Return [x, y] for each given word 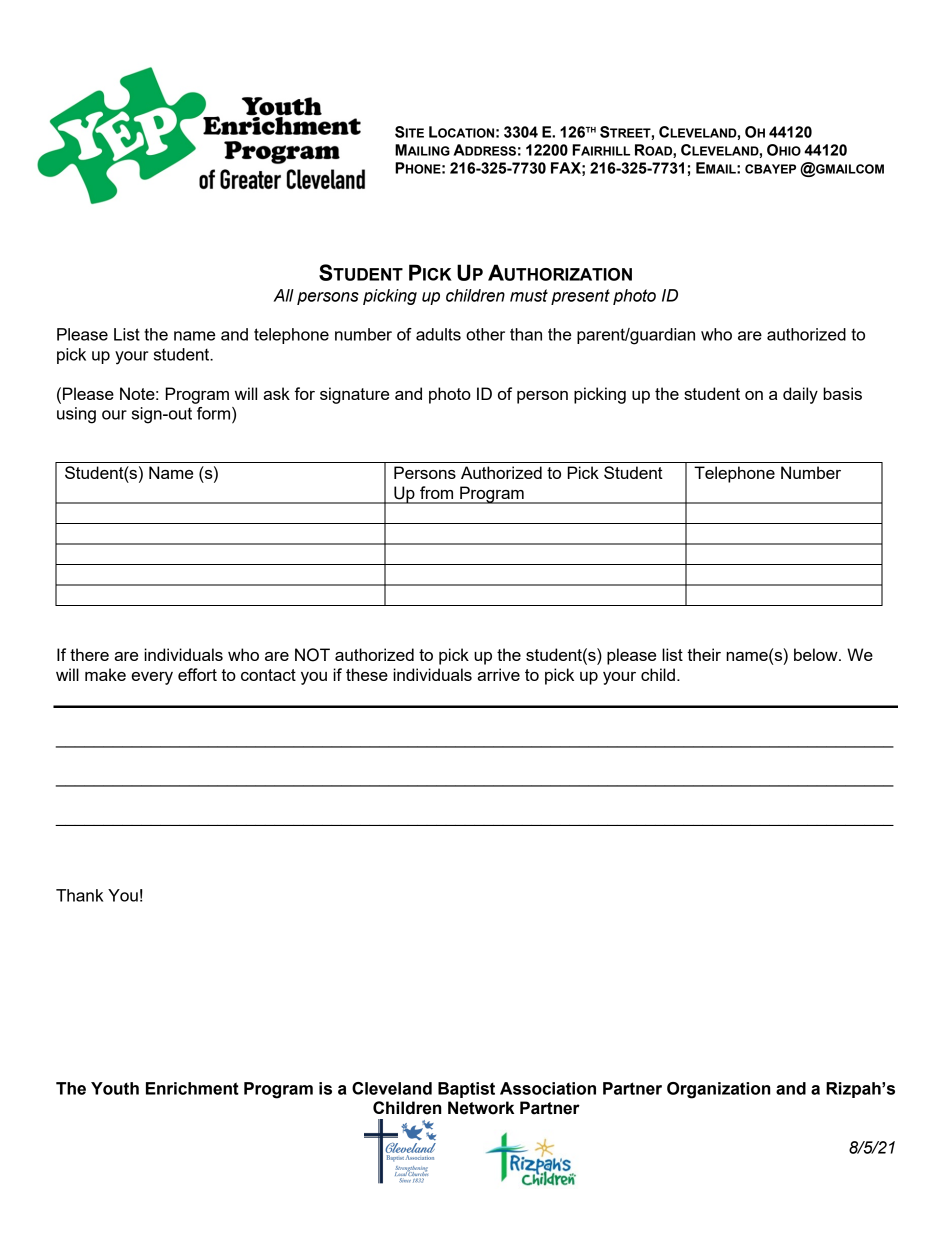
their [704, 654]
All [283, 295]
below [817, 654]
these [367, 674]
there [89, 654]
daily [800, 395]
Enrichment [192, 1088]
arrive [498, 674]
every [152, 678]
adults [438, 334]
